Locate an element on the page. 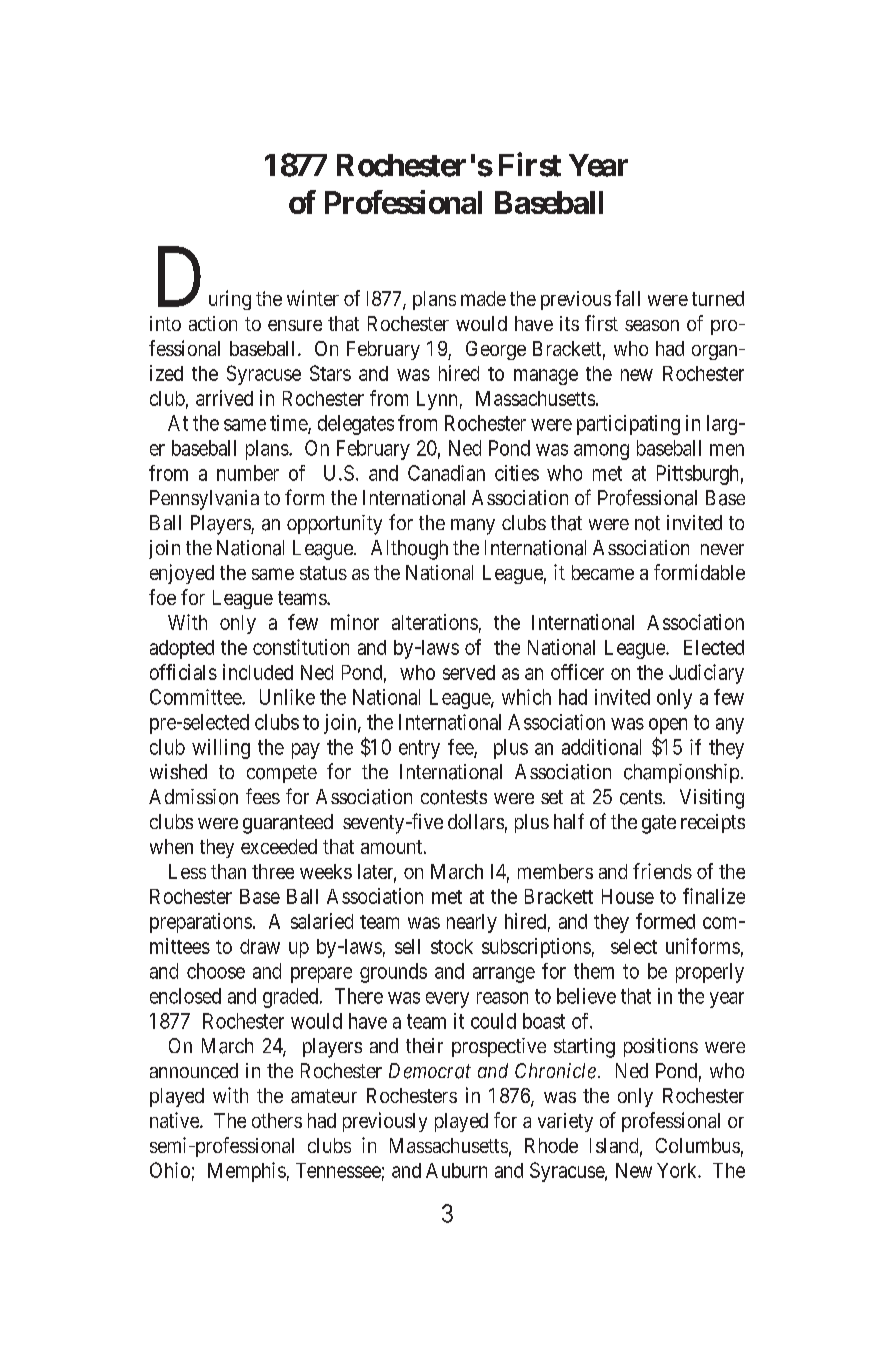 This document has height=1345, width=896. many is located at coordinates (473, 527).
